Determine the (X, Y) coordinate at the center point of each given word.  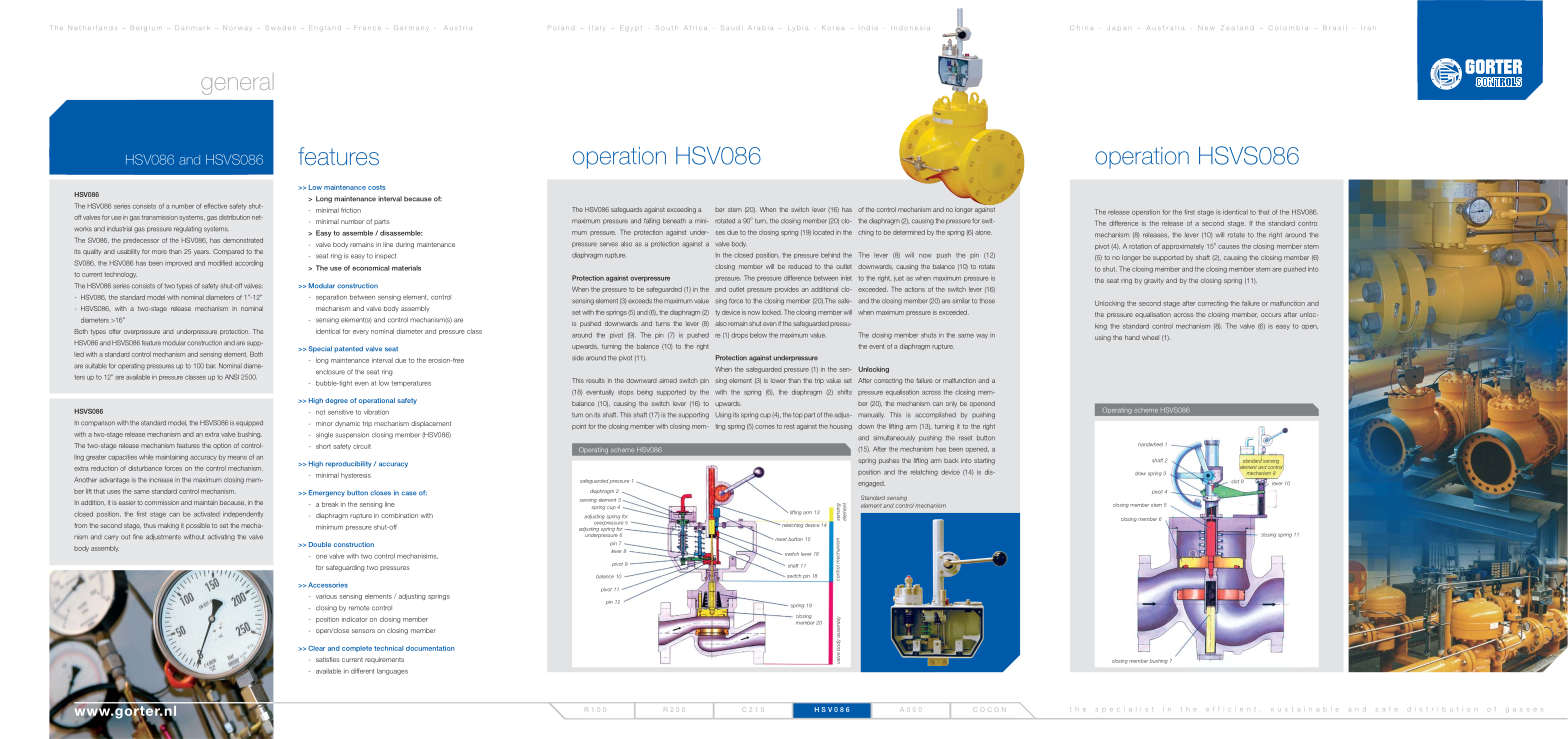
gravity (1154, 281)
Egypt (631, 27)
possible (198, 526)
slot (1235, 482)
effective (215, 206)
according (249, 264)
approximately (1183, 247)
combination (399, 515)
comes (765, 427)
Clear (316, 648)
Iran (1369, 27)
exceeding (681, 210)
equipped (249, 423)
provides (787, 290)
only (951, 404)
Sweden (281, 28)
